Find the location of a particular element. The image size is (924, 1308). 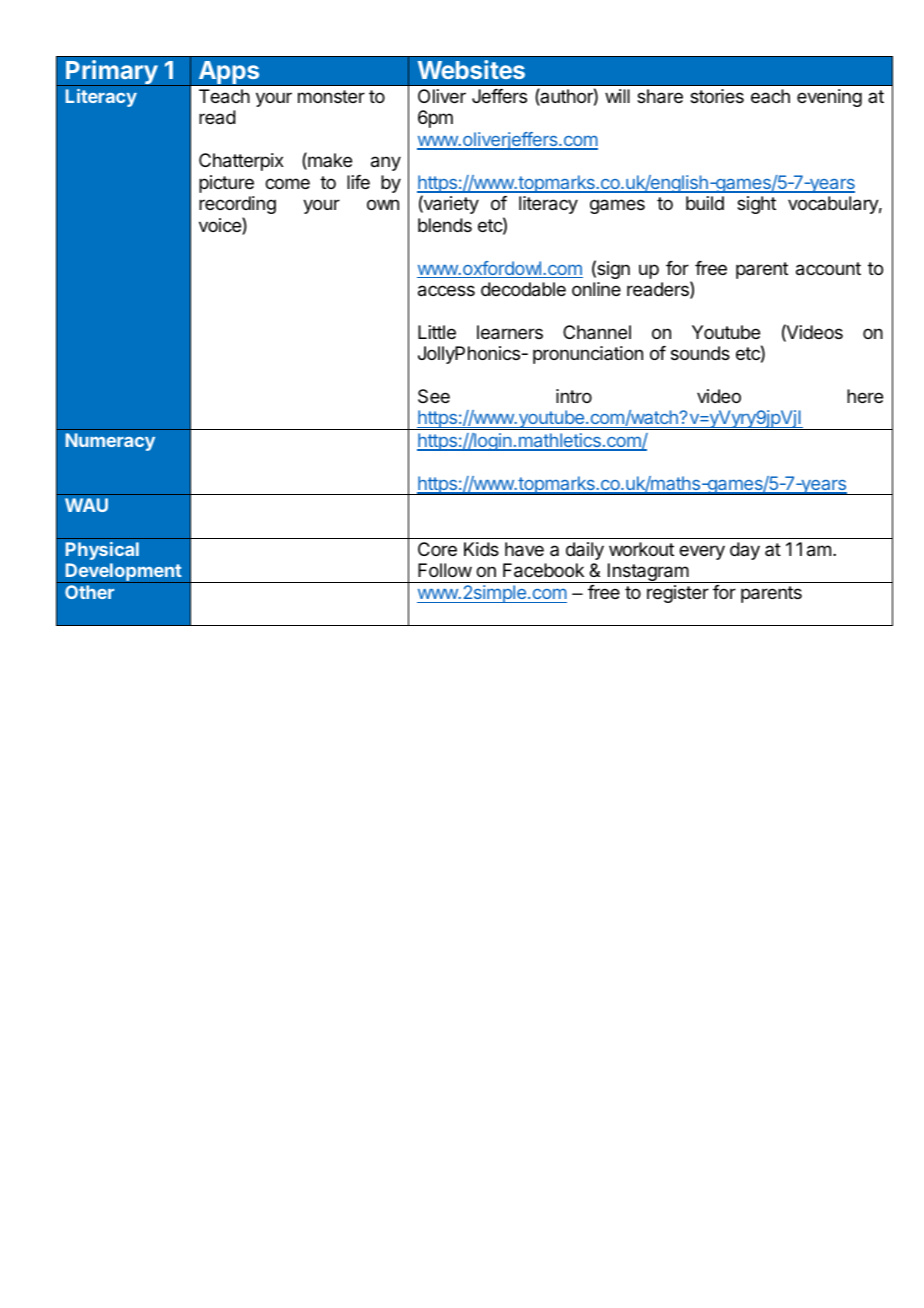

Websites is located at coordinates (471, 69).
